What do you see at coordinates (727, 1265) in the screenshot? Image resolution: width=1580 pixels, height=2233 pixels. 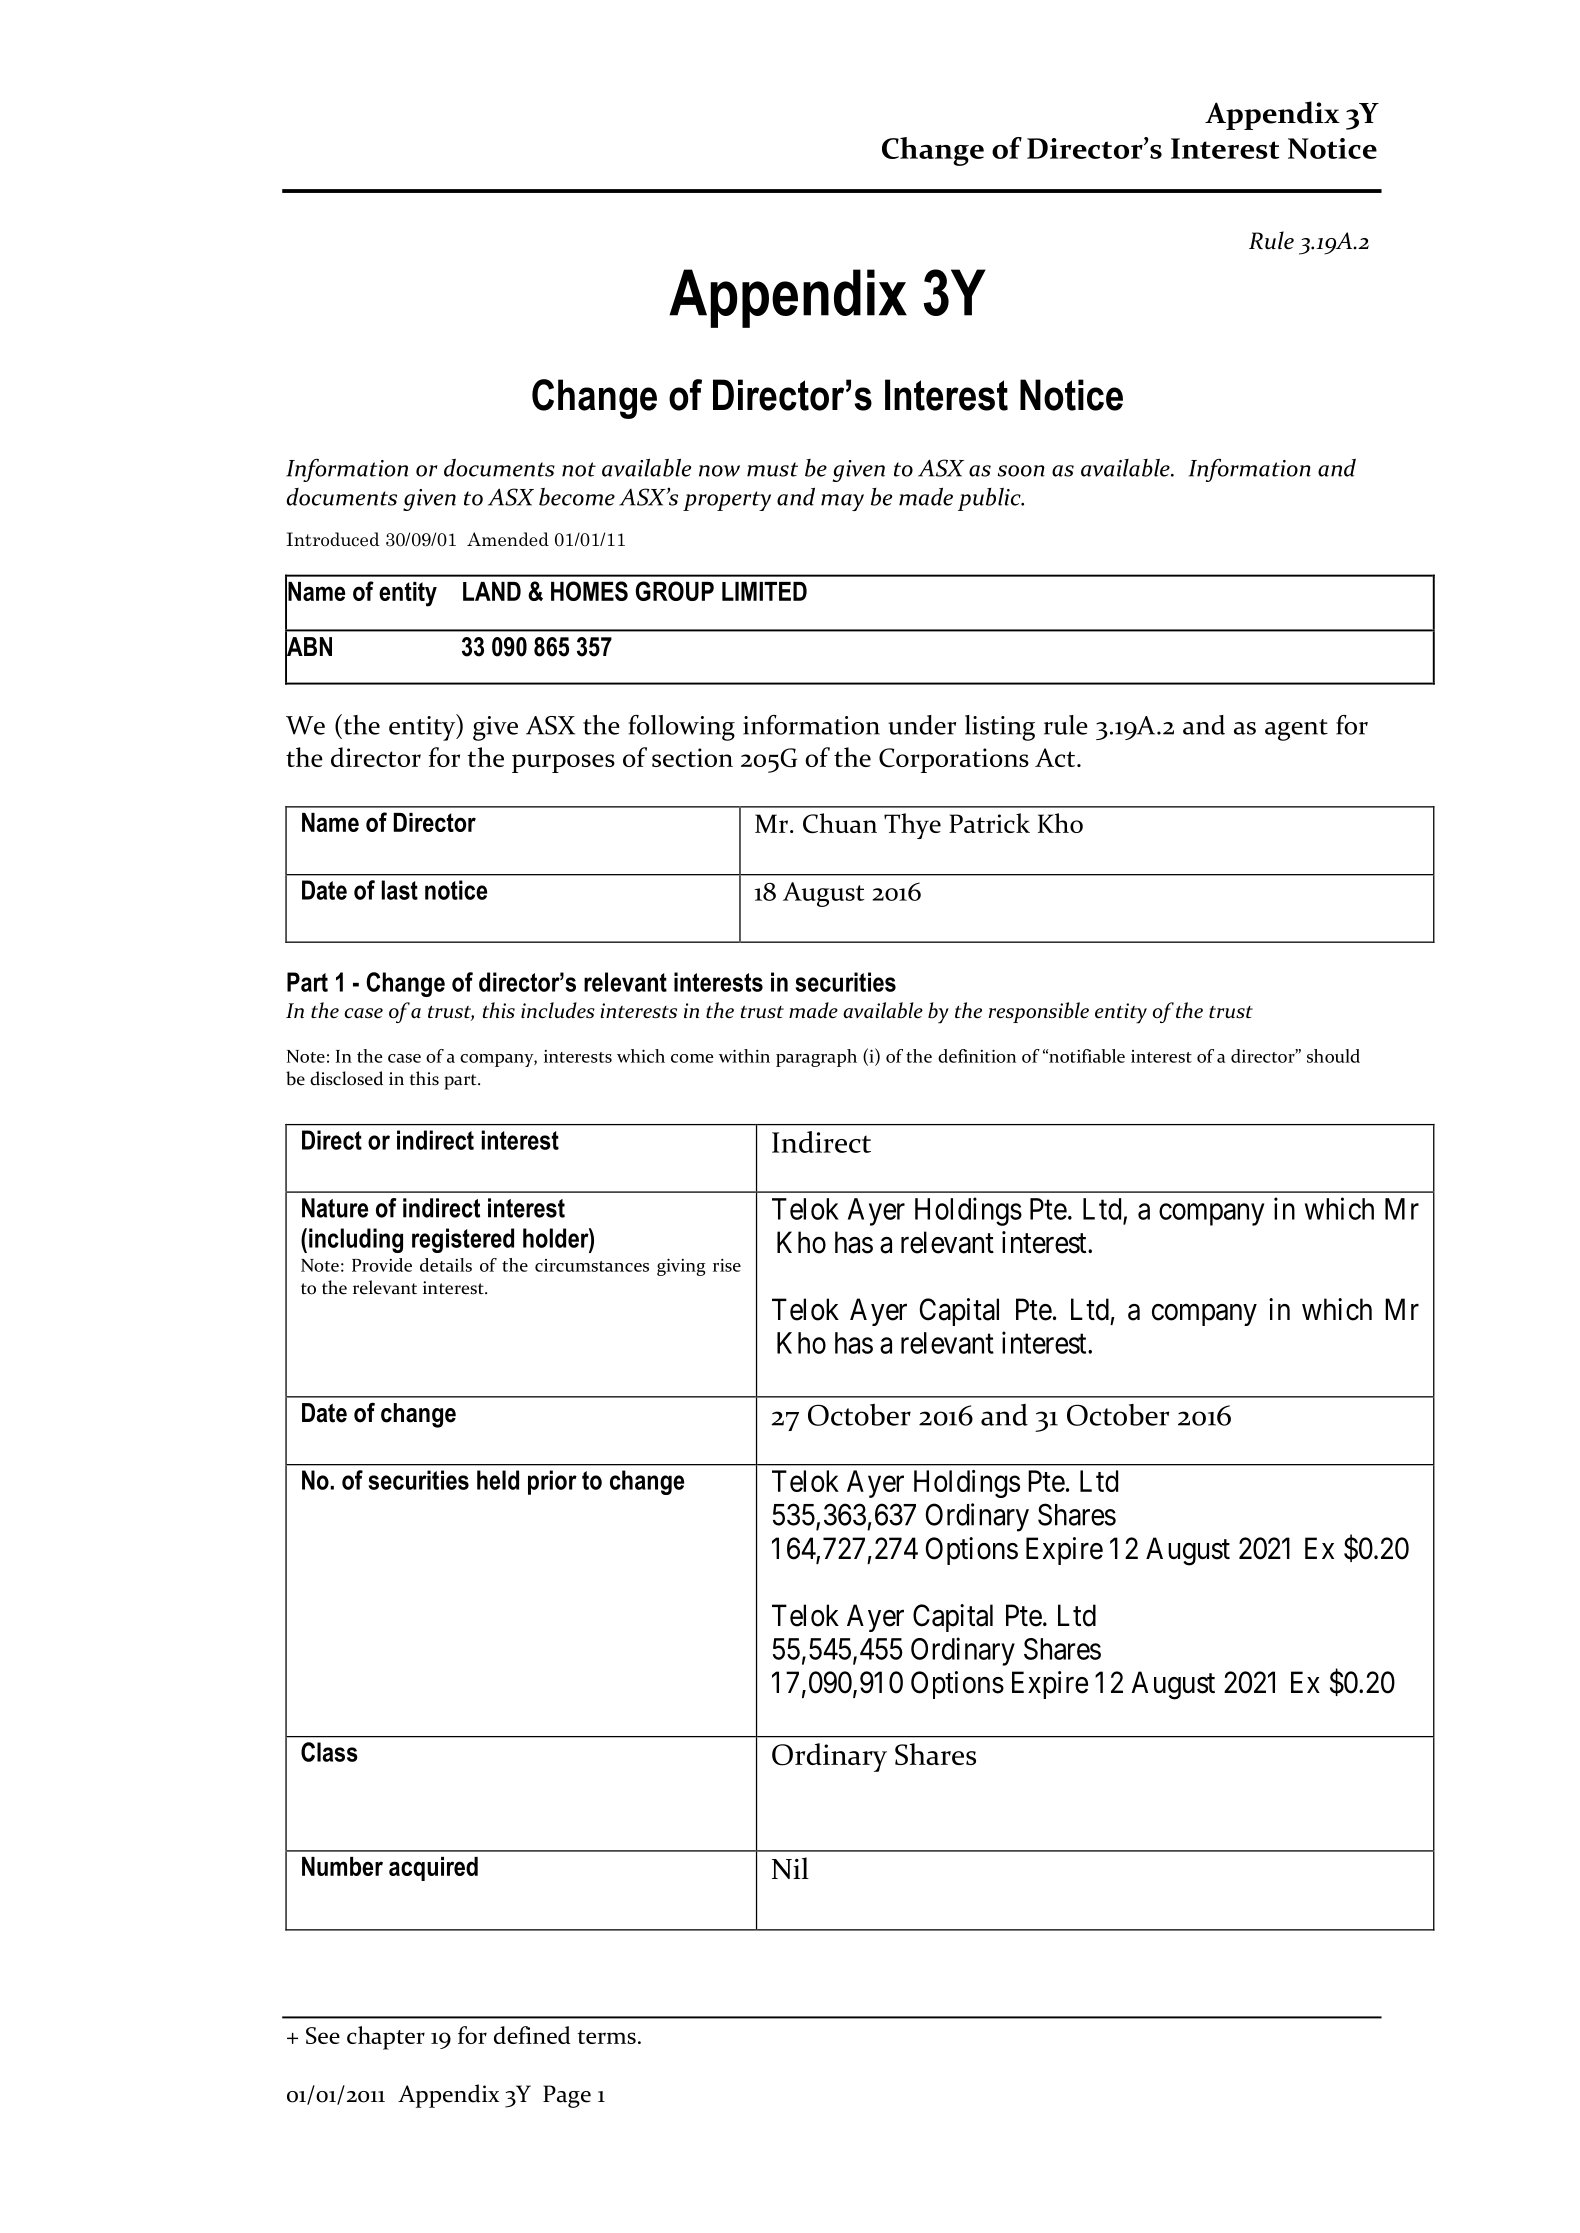 I see `rise` at bounding box center [727, 1265].
